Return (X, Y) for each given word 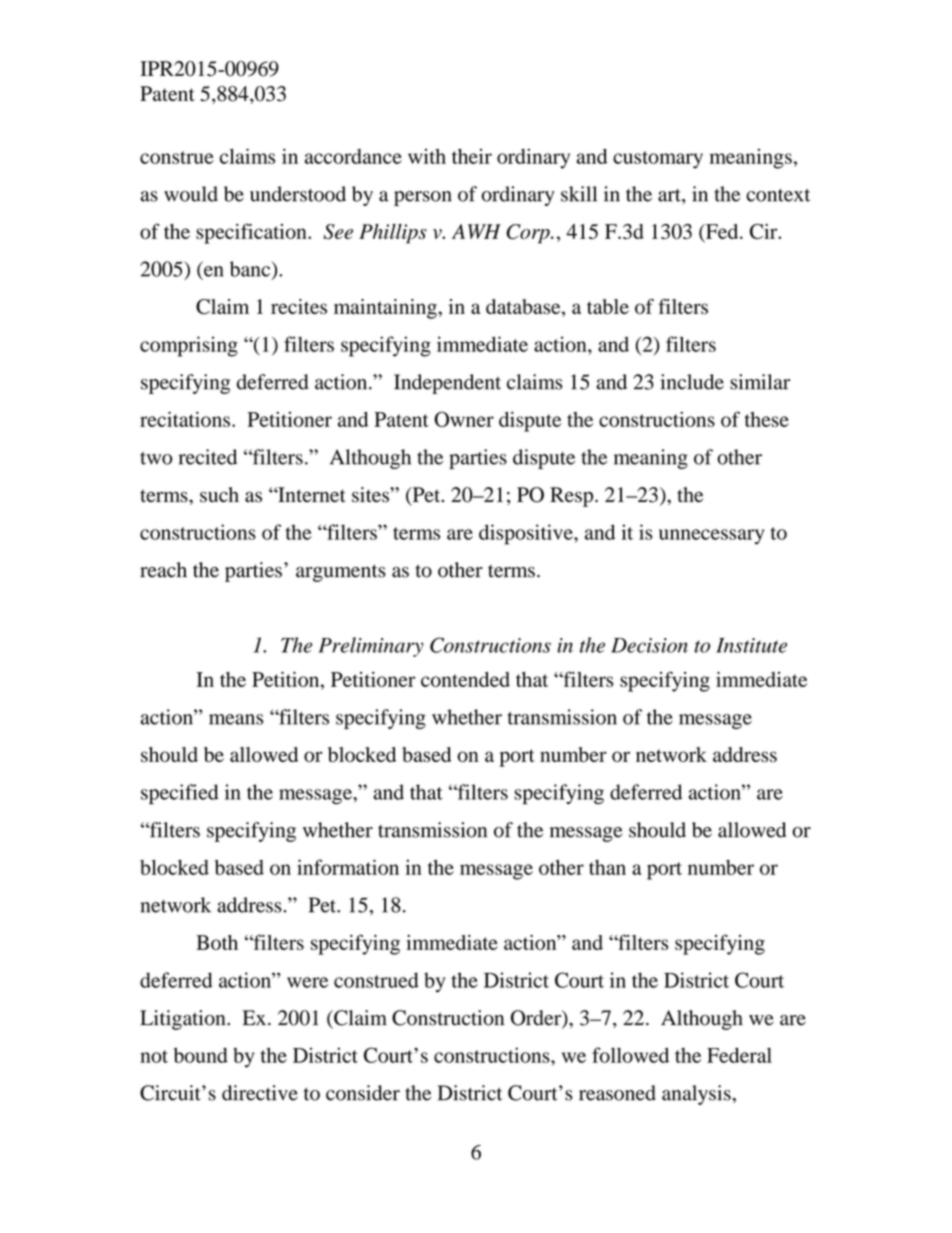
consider (363, 1093)
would (191, 194)
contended (465, 679)
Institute (751, 645)
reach (163, 570)
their (472, 156)
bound (201, 1055)
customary (658, 160)
